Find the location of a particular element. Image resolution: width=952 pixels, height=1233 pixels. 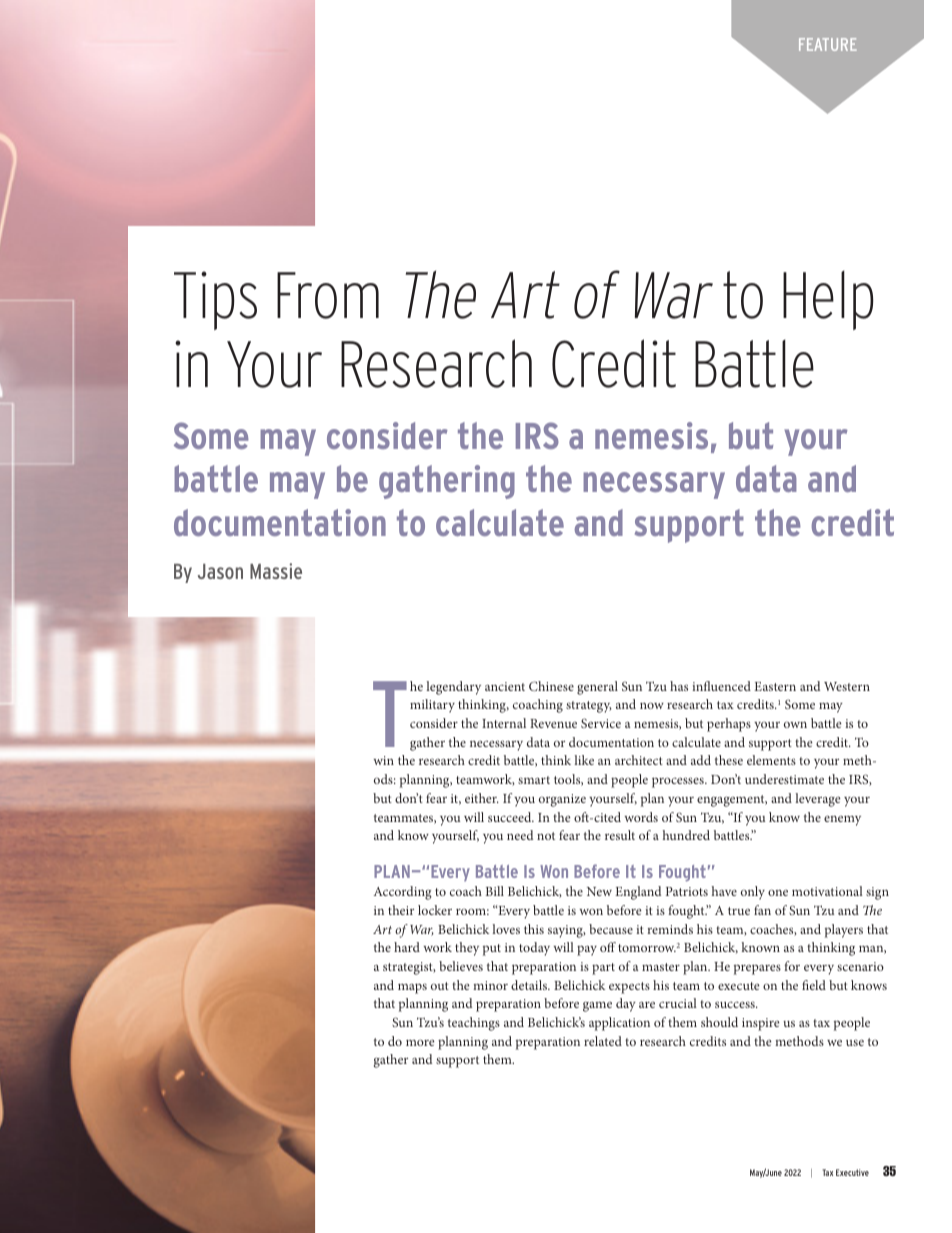

Eastern is located at coordinates (775, 686).
